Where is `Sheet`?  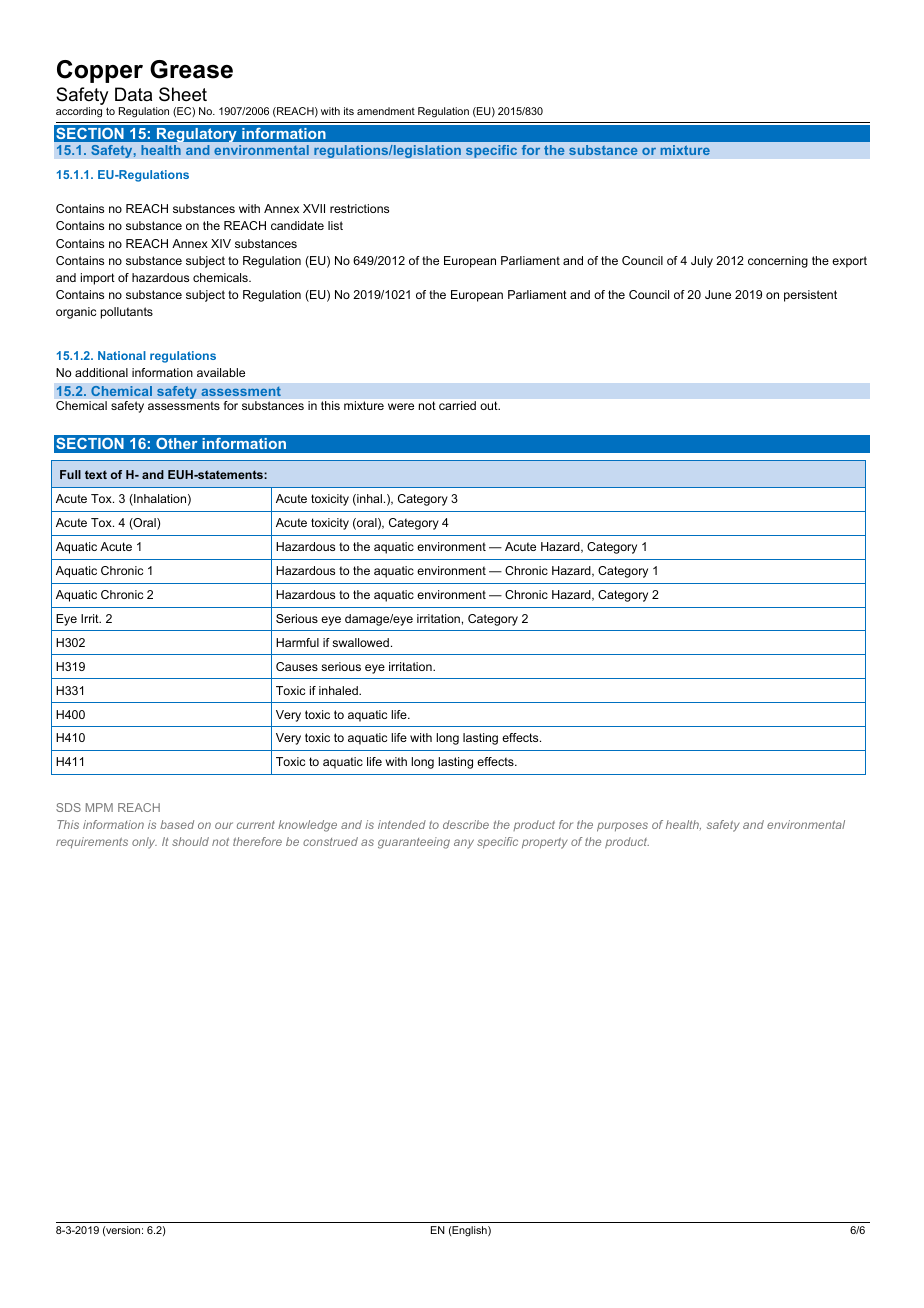
Sheet is located at coordinates (183, 94).
